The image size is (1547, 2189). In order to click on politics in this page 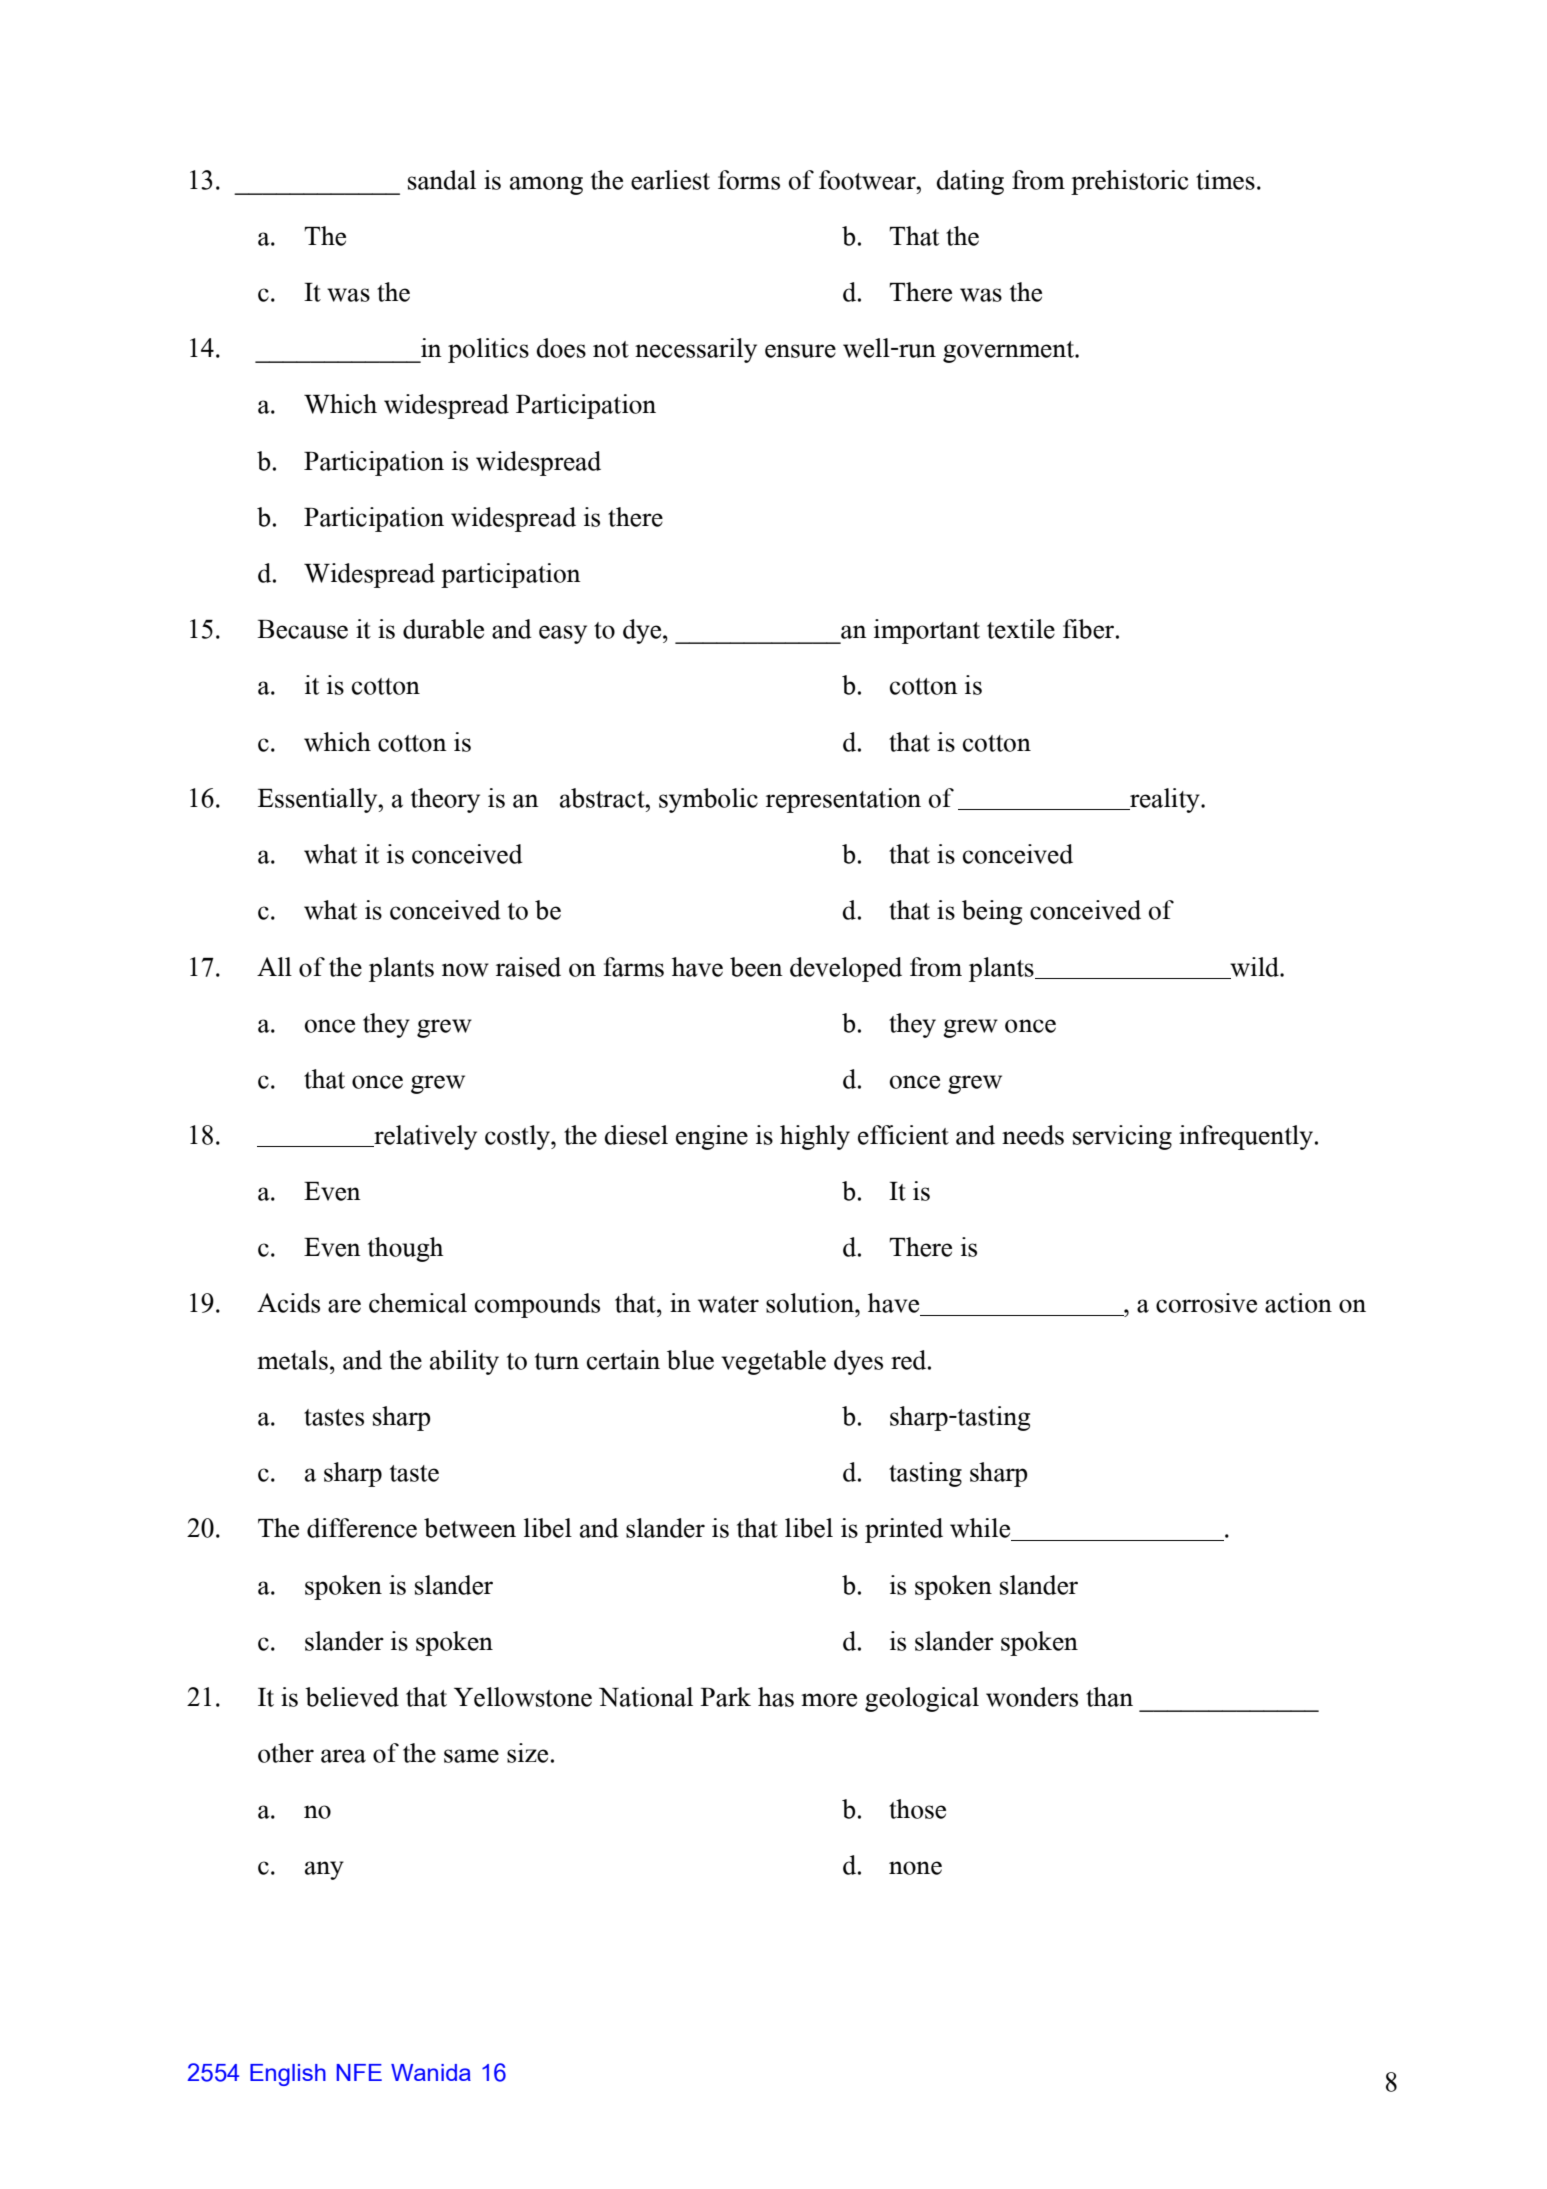, I will do `click(488, 350)`.
